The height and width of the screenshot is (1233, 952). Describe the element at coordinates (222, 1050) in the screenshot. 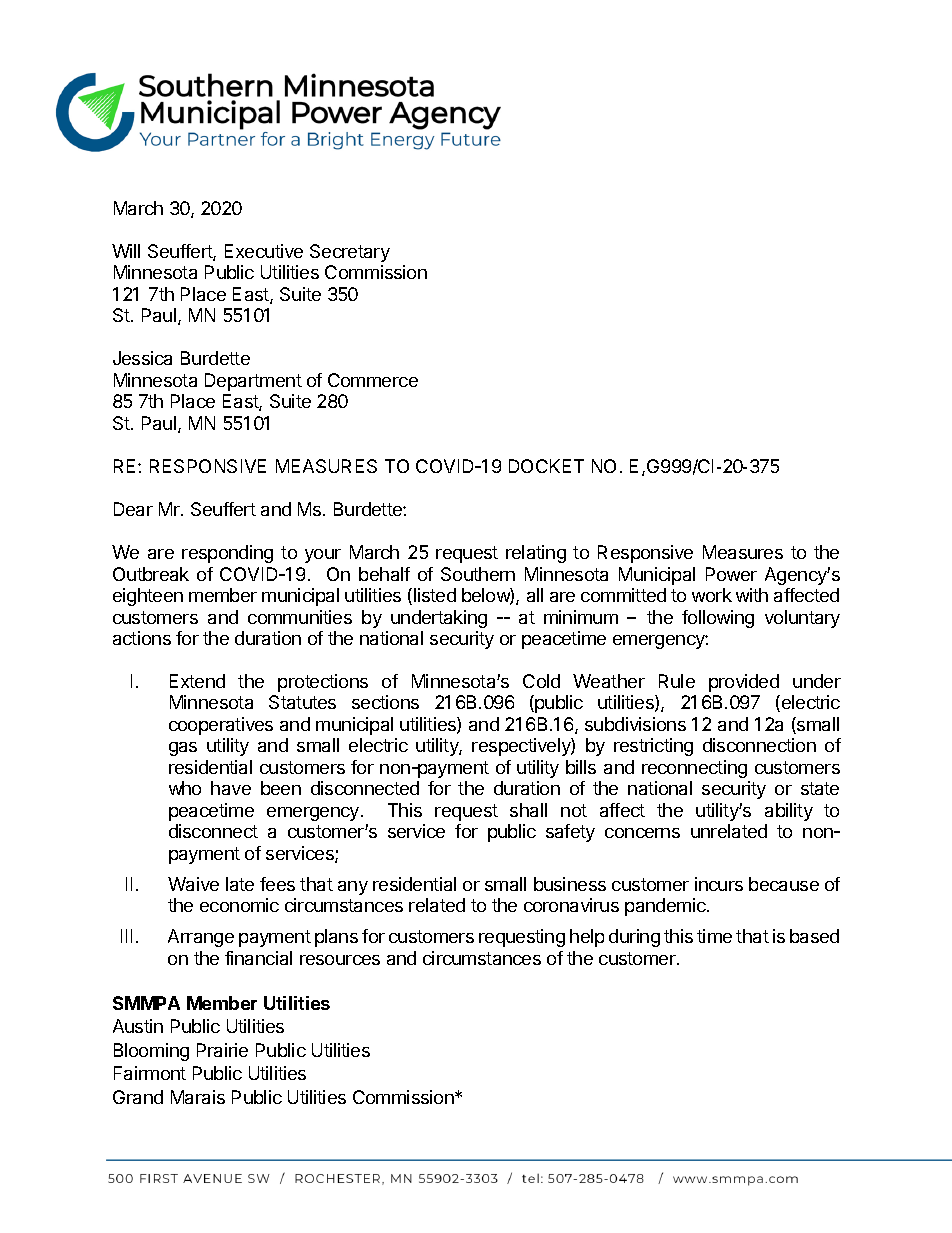

I see `Prairie` at that location.
